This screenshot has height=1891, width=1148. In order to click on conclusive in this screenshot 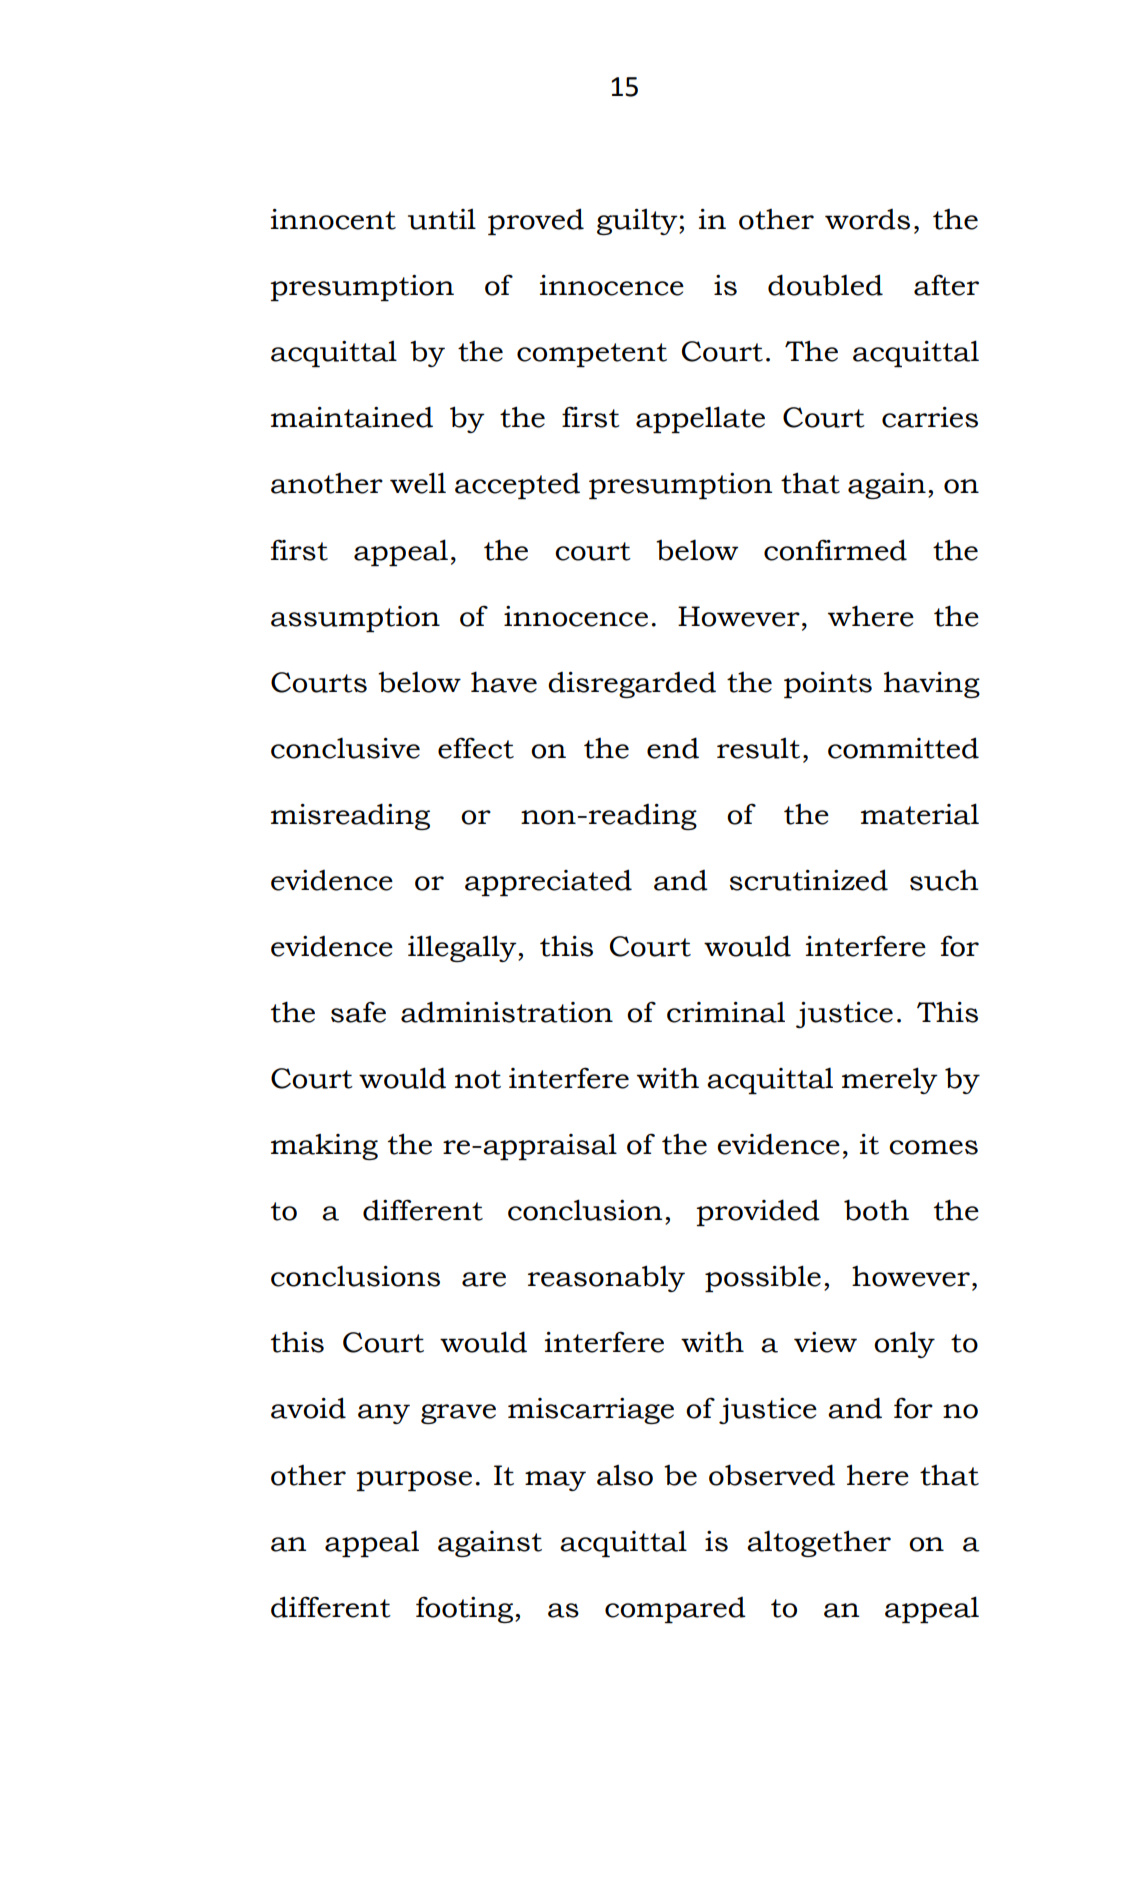, I will do `click(345, 748)`.
